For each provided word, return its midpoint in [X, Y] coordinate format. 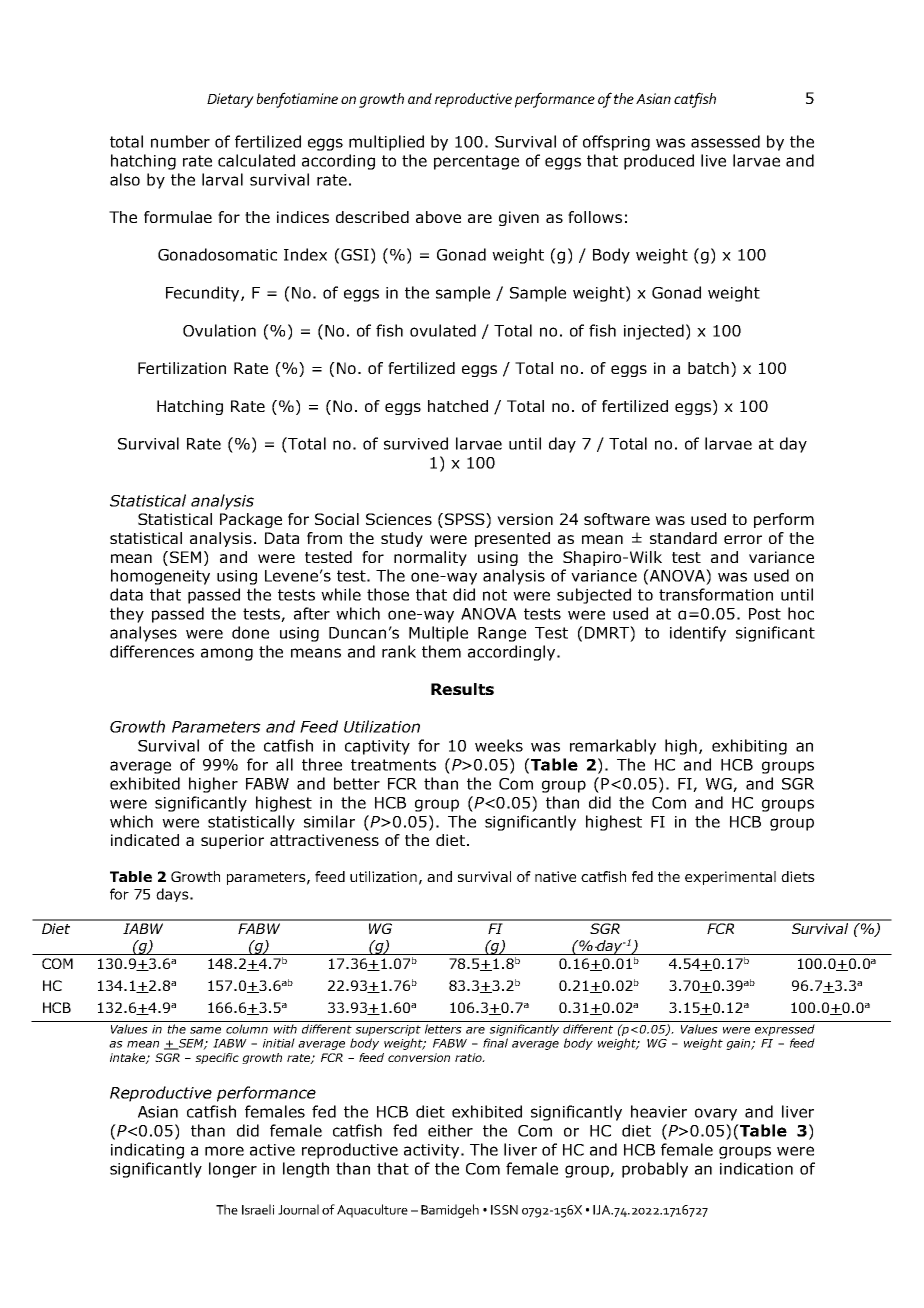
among [227, 654]
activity [433, 1151]
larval [222, 179]
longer [233, 1170]
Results [462, 689]
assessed [725, 141]
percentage [476, 162]
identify [698, 634]
